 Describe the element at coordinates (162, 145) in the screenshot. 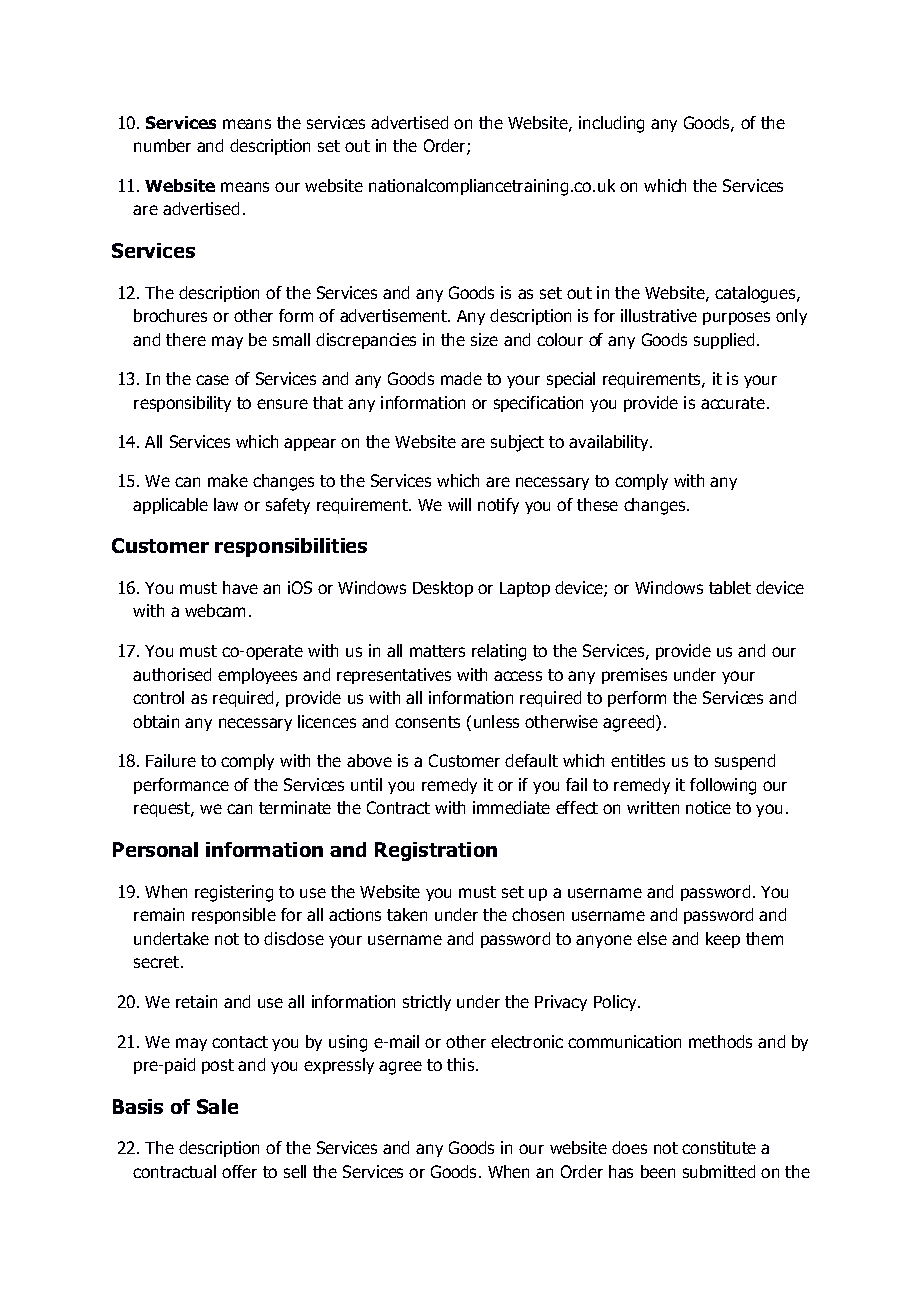

I see `number` at that location.
